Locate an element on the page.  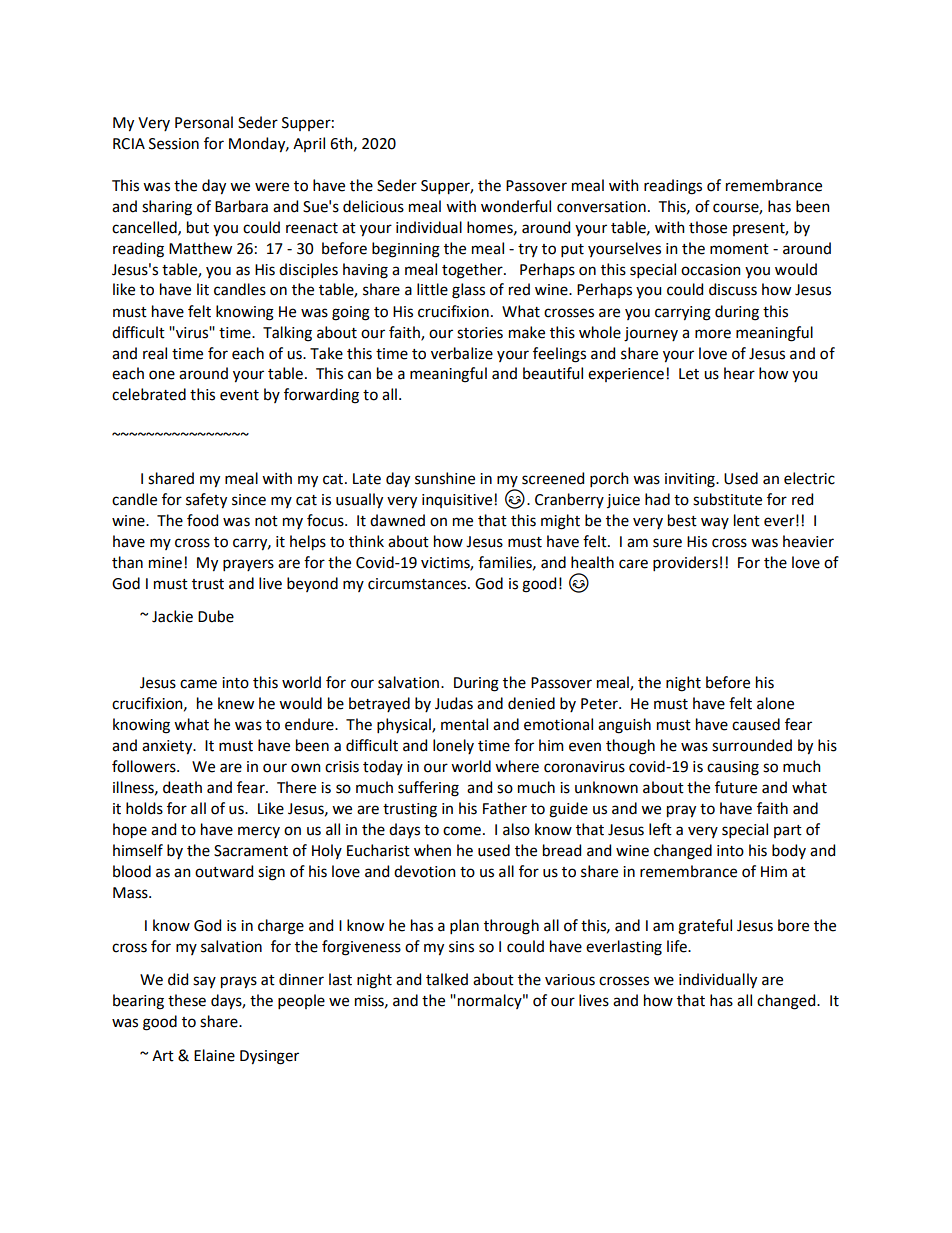
surrounded is located at coordinates (752, 745).
